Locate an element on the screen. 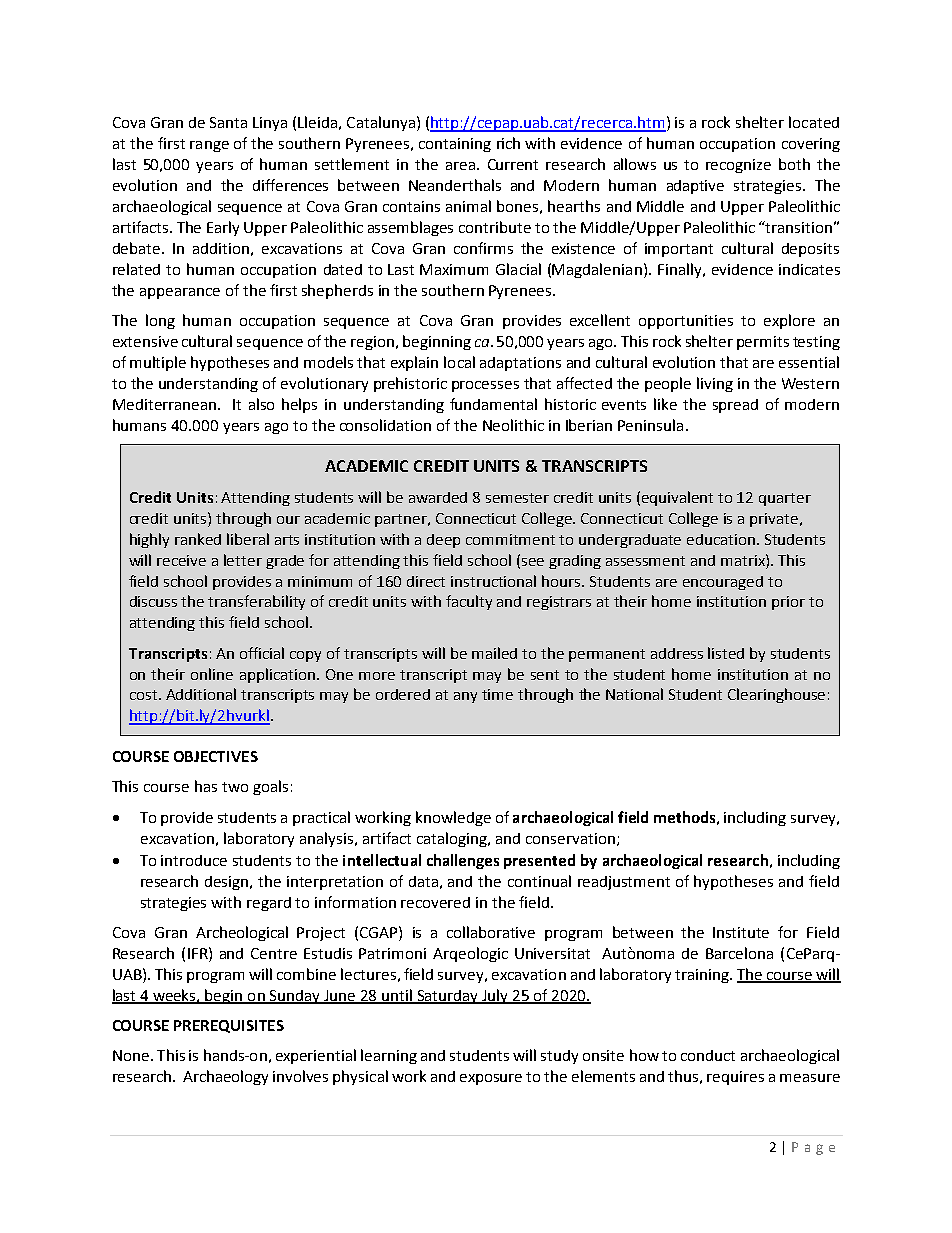 This screenshot has width=952, height=1233. conduct is located at coordinates (708, 1055).
